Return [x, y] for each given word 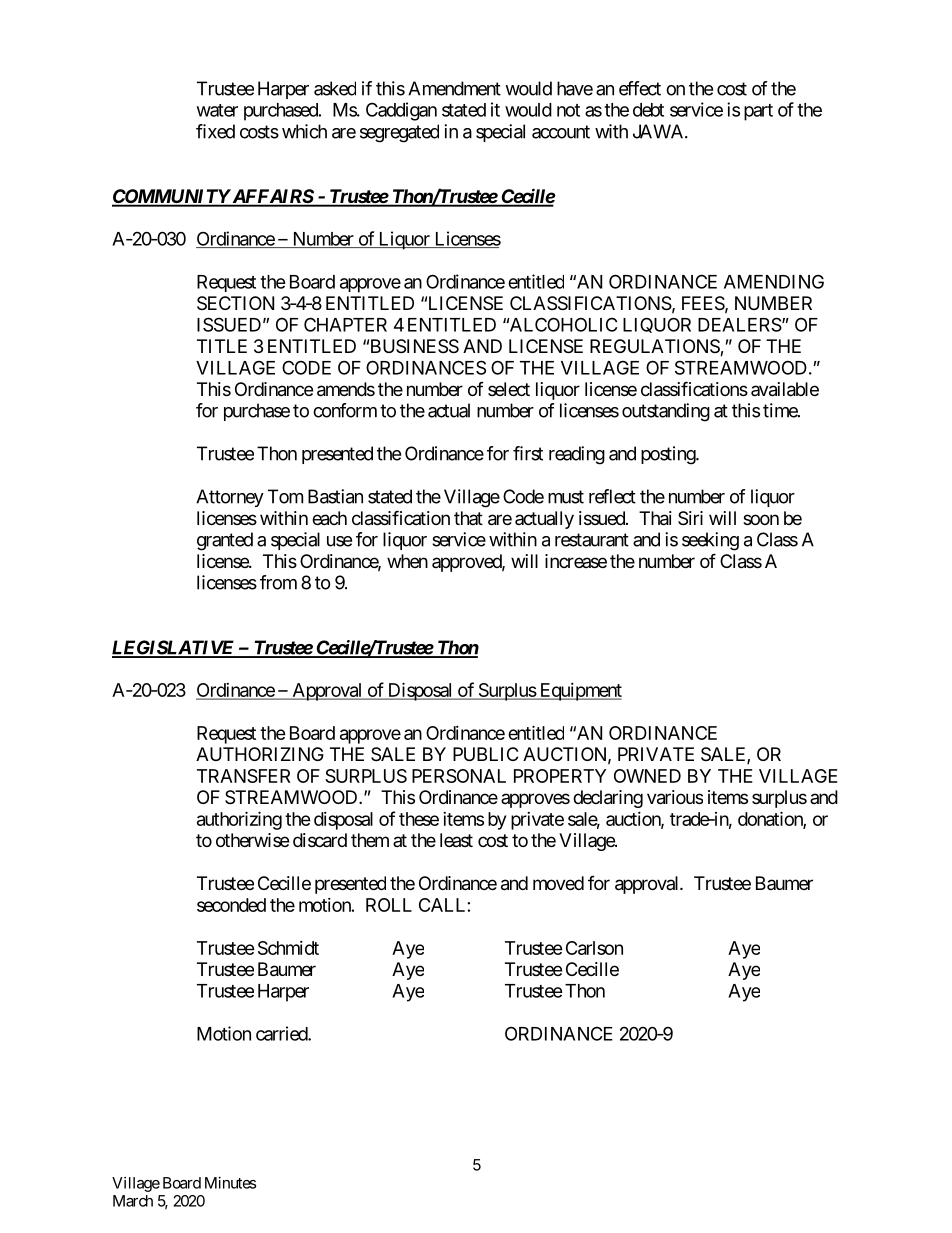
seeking [710, 541]
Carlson [594, 948]
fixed [215, 131]
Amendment [454, 88]
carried [282, 1033]
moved [558, 883]
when [407, 561]
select [509, 389]
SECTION [235, 303]
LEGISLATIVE [174, 648]
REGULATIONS [655, 347]
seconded [231, 905]
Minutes [230, 1183]
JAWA [659, 131]
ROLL [389, 905]
